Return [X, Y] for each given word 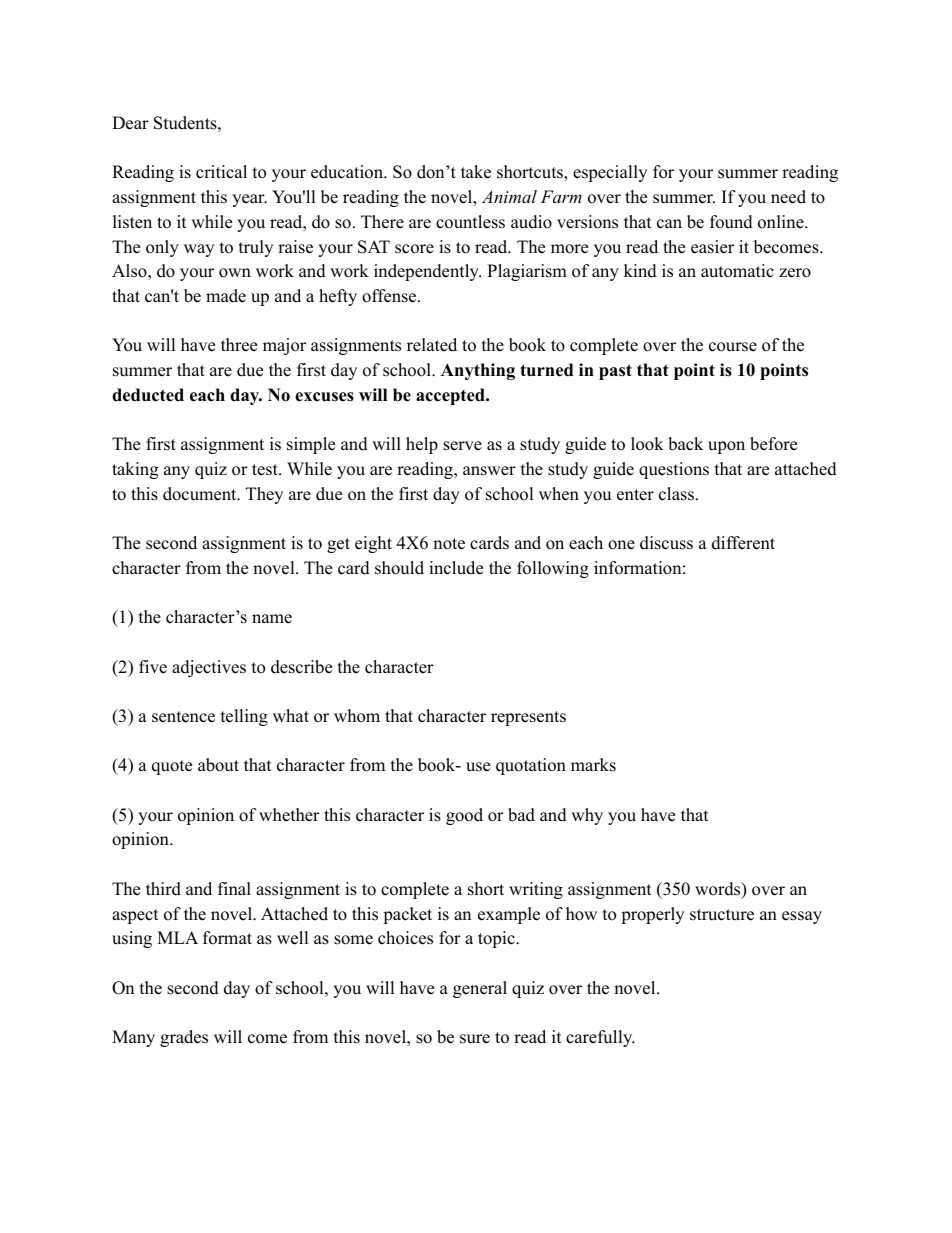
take [476, 172]
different [743, 543]
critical [221, 172]
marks [593, 765]
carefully [600, 1038]
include [456, 568]
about [218, 765]
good [464, 816]
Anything [478, 371]
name [272, 619]
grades [184, 1038]
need [788, 197]
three [239, 345]
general [480, 989]
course [733, 347]
